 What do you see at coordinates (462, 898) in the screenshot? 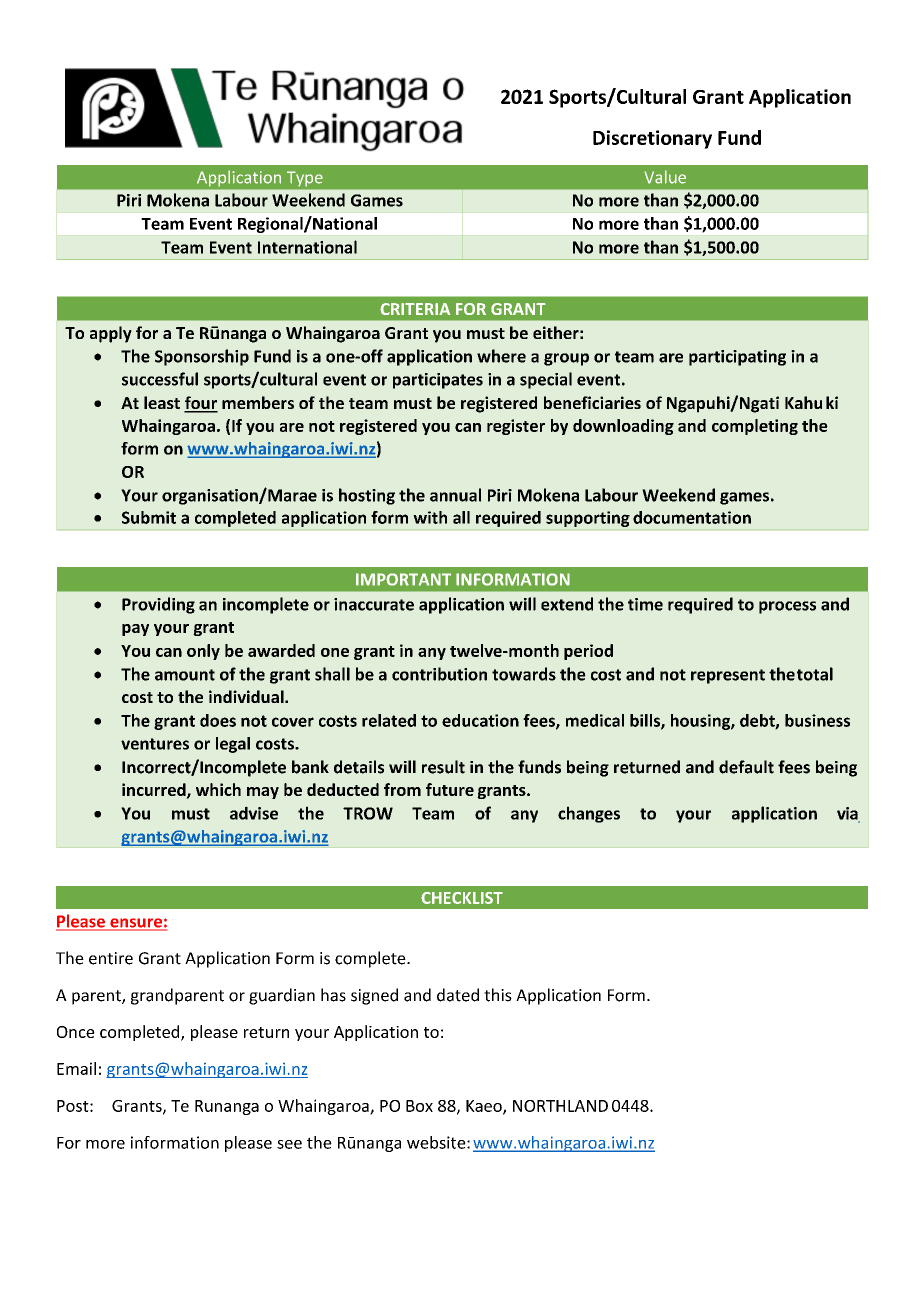
I see `CHECKLIST` at bounding box center [462, 898].
